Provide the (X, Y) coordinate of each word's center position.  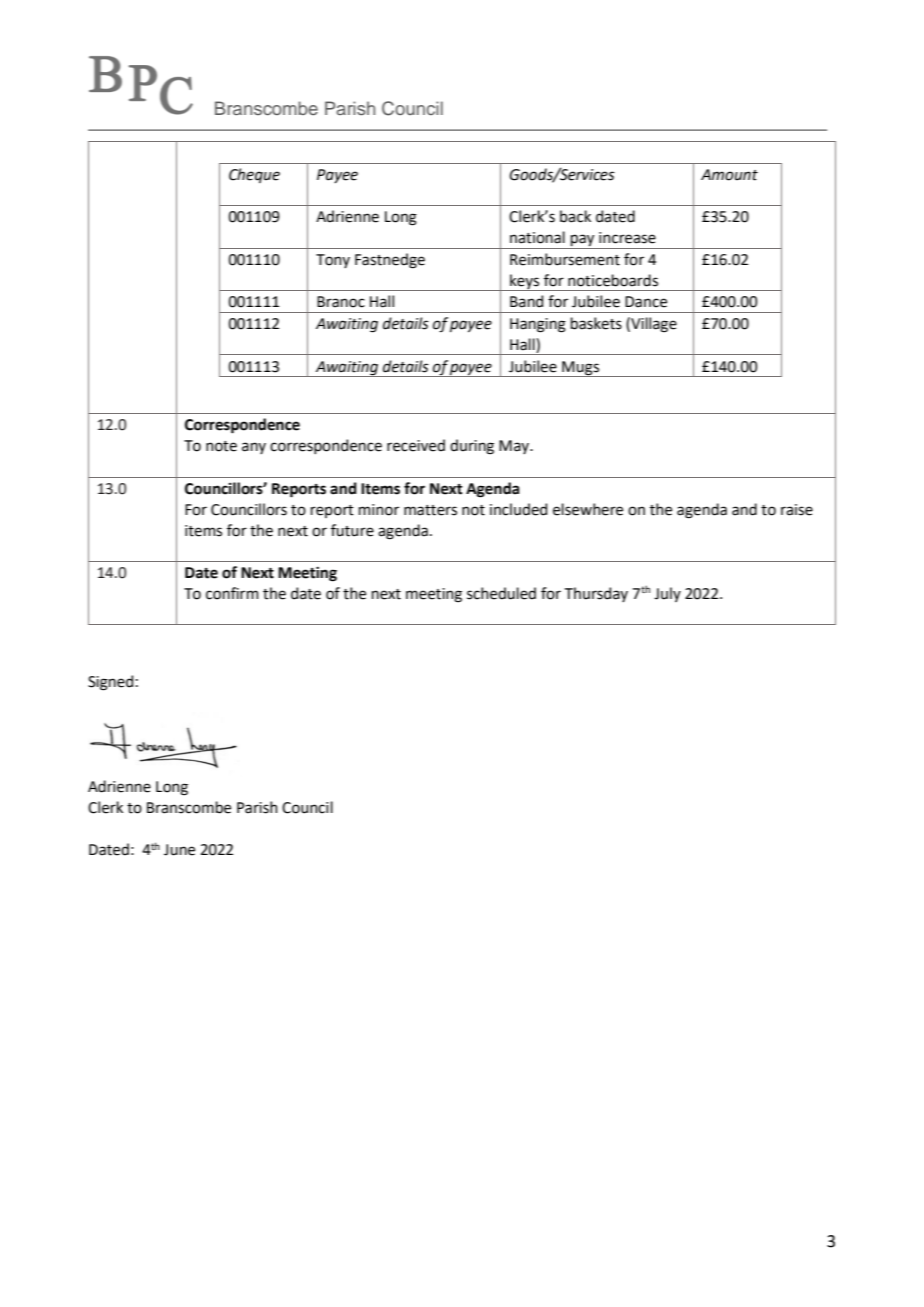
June (179, 850)
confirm (232, 593)
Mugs (580, 369)
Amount (729, 175)
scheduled (501, 593)
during (472, 447)
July (667, 594)
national (537, 237)
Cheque (254, 175)
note (221, 446)
